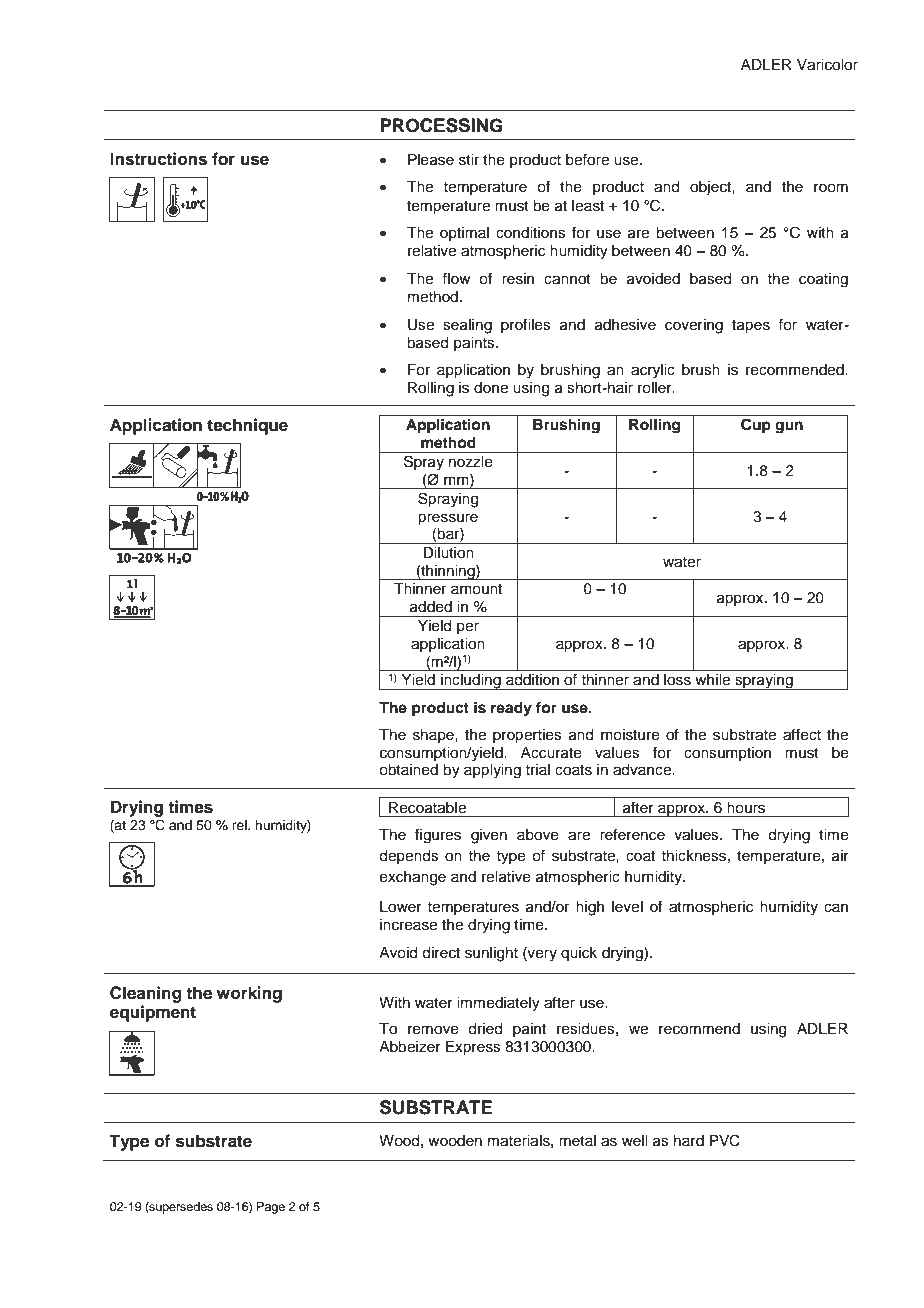  Describe the element at coordinates (725, 1140) in the document. I see `PVC` at that location.
